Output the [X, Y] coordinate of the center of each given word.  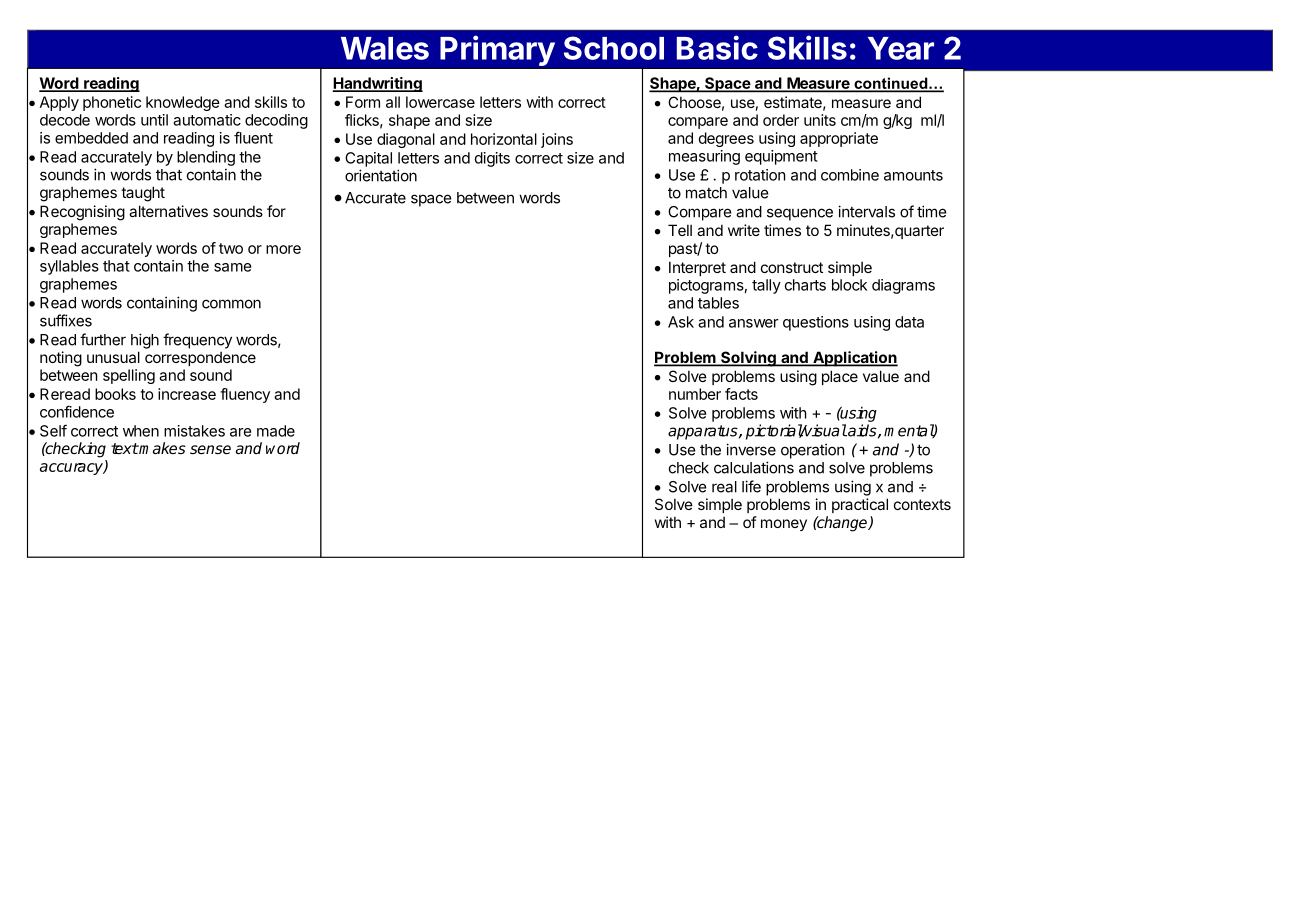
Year [901, 48]
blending [206, 158]
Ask [681, 322]
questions [816, 323]
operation [813, 451]
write [744, 230]
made [276, 431]
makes [162, 448]
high [145, 341]
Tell [680, 230]
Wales [385, 48]
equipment [781, 157]
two [231, 248]
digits [492, 159]
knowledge [183, 103]
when [141, 431]
